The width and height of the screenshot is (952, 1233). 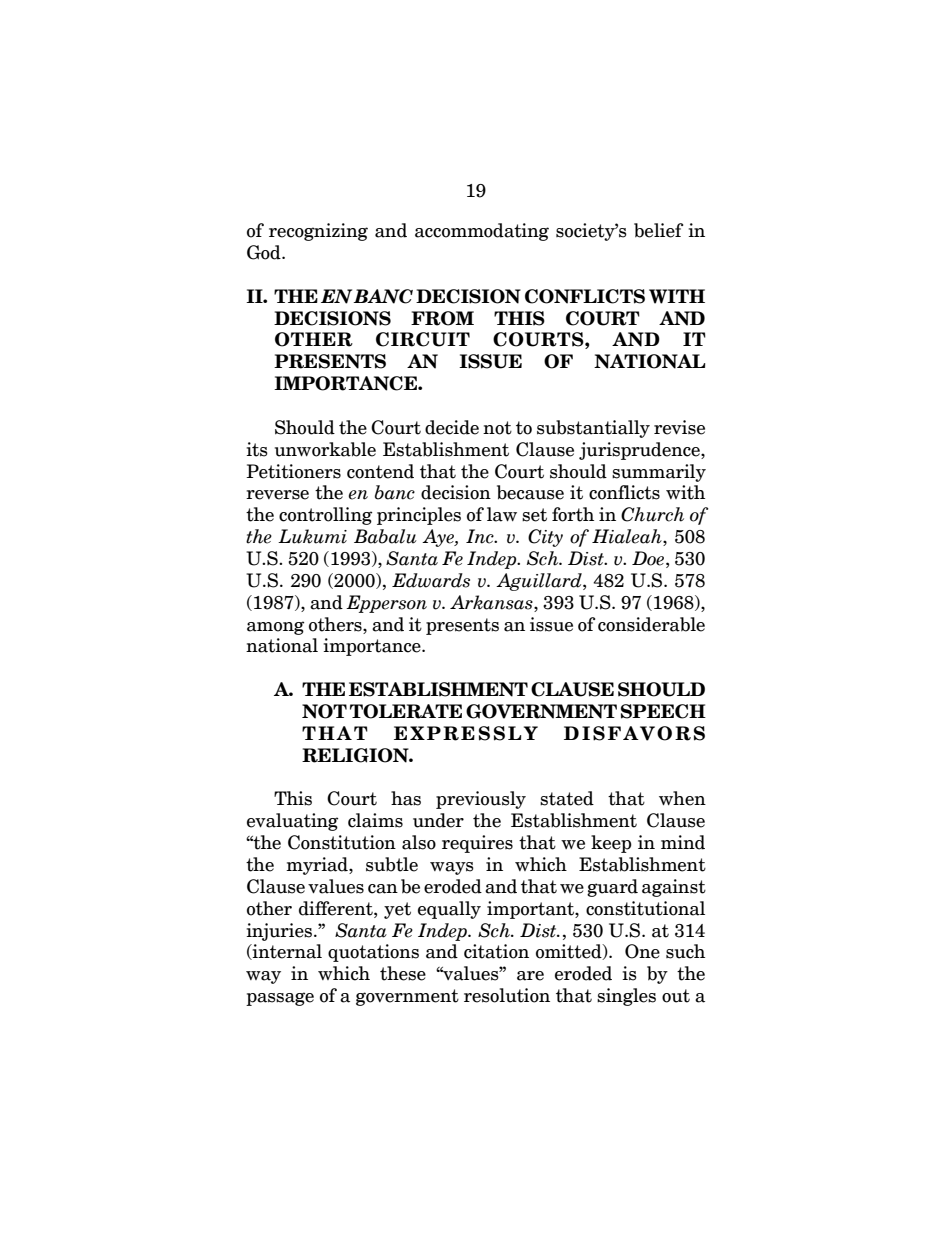 I want to click on passage, so click(x=280, y=999).
